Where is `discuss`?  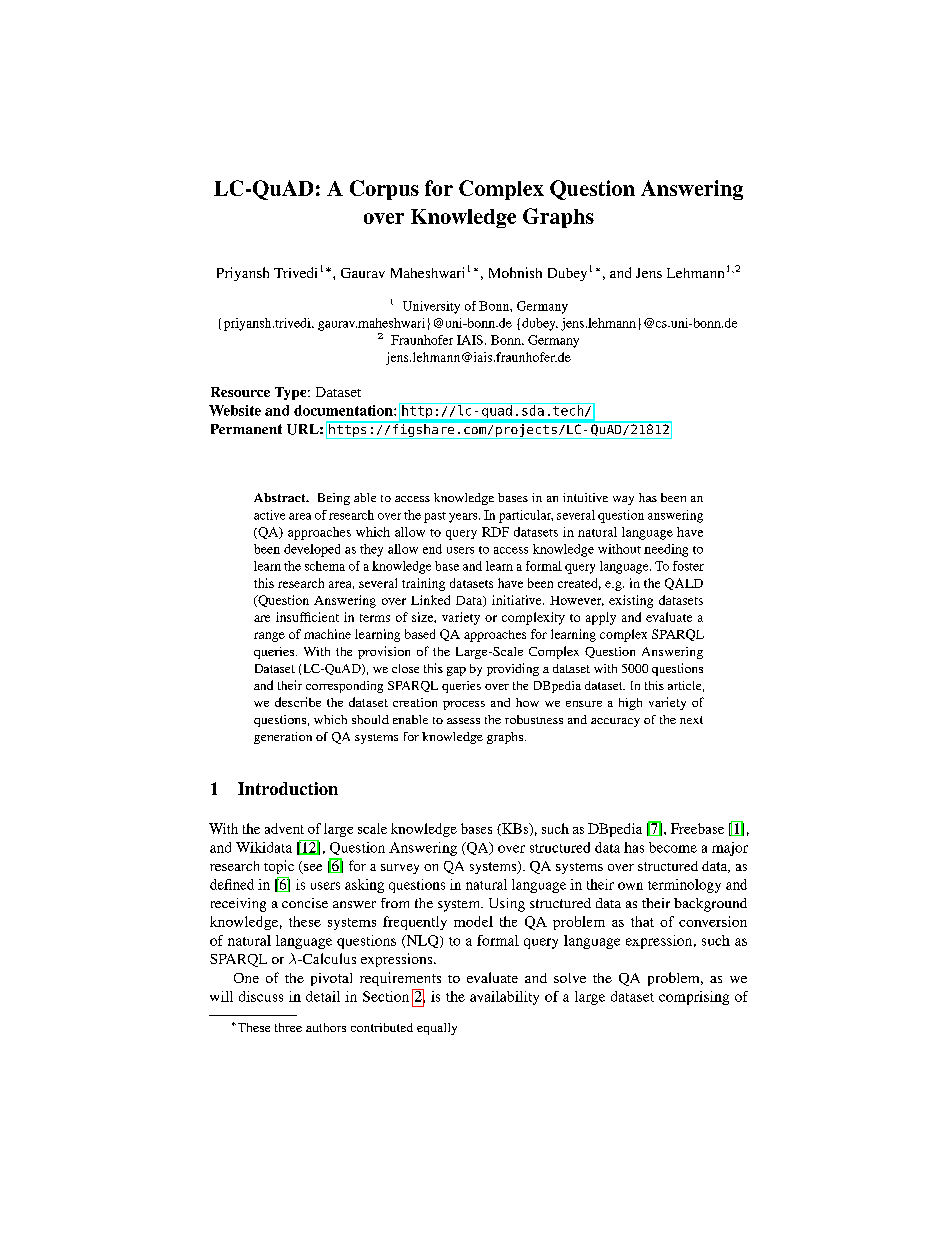 discuss is located at coordinates (261, 996).
